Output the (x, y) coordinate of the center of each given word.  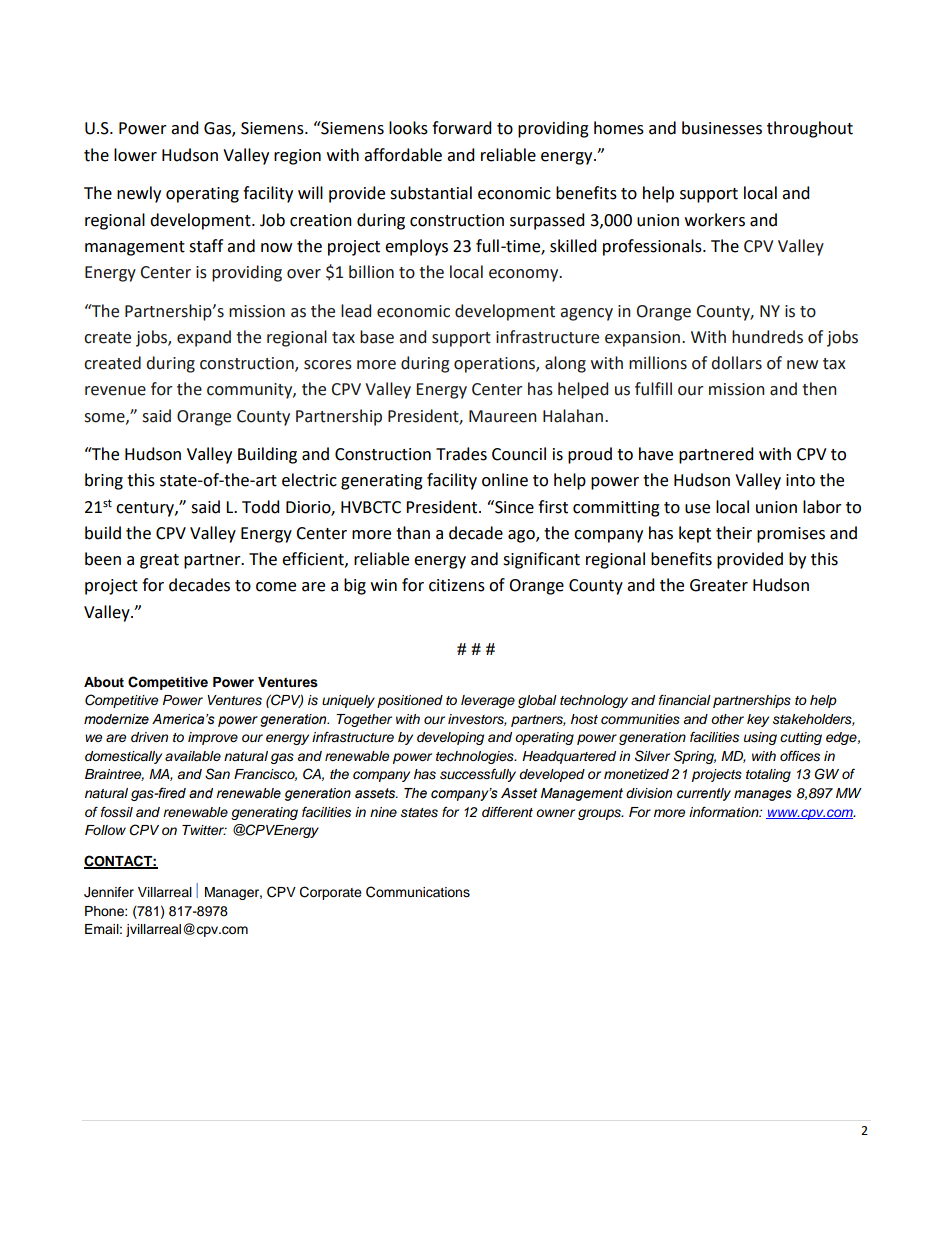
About (104, 682)
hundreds (767, 337)
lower (135, 155)
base (377, 337)
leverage (488, 701)
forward (462, 128)
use (697, 509)
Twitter (204, 830)
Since (513, 507)
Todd (261, 507)
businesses (722, 128)
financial (685, 700)
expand (204, 338)
